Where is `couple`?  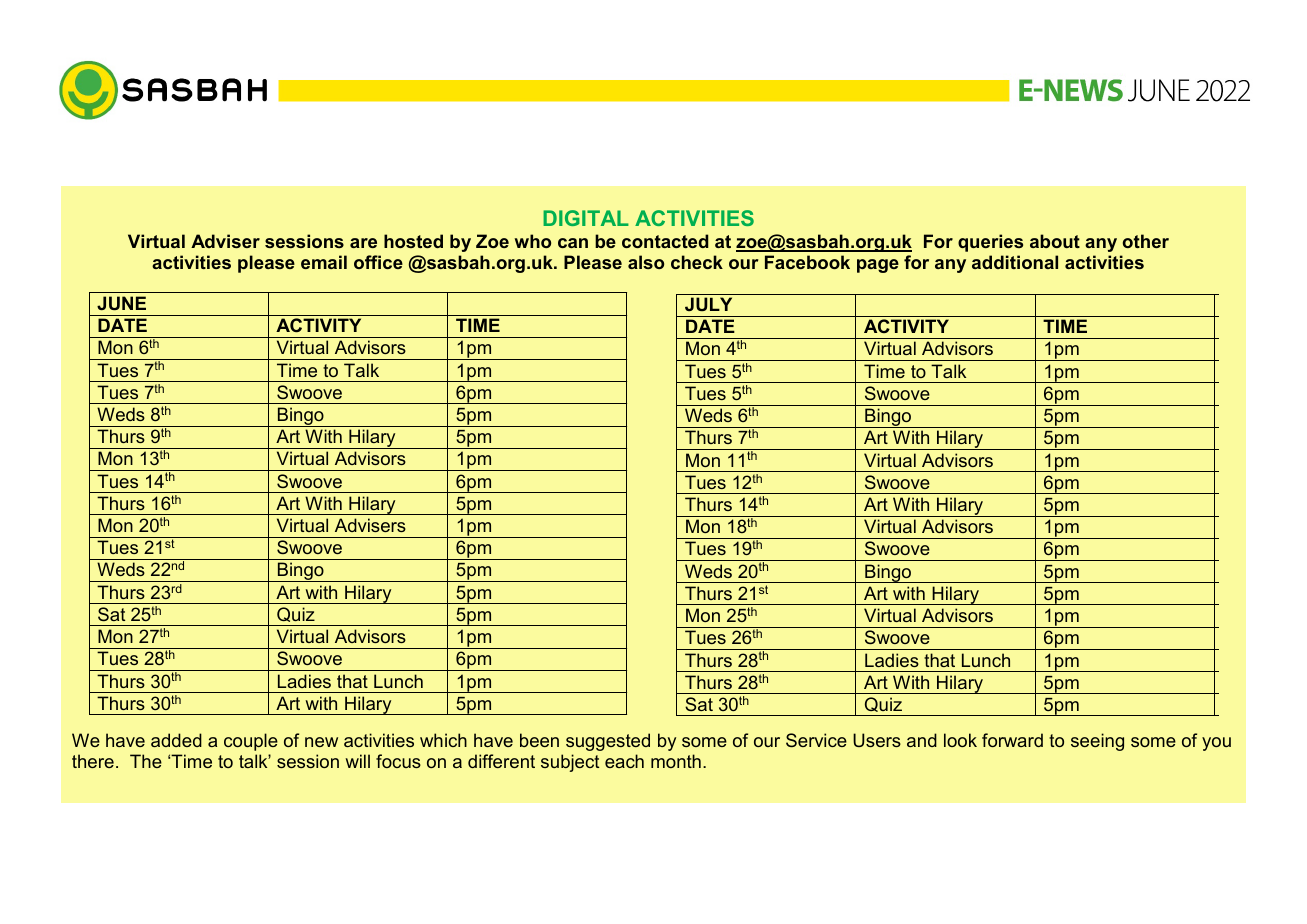 couple is located at coordinates (251, 742).
